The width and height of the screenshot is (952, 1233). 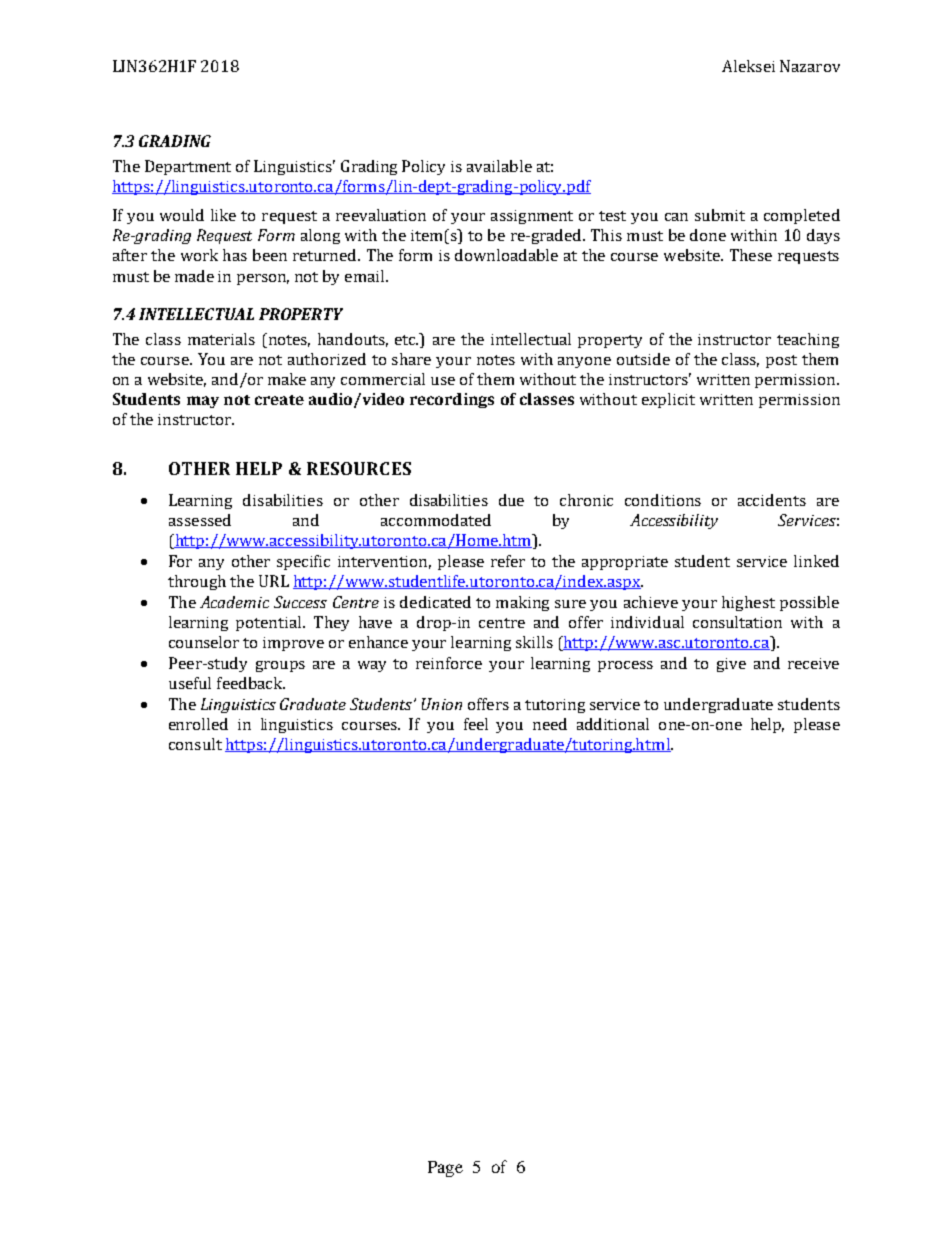 What do you see at coordinates (223, 215) in the screenshot?
I see `like` at bounding box center [223, 215].
